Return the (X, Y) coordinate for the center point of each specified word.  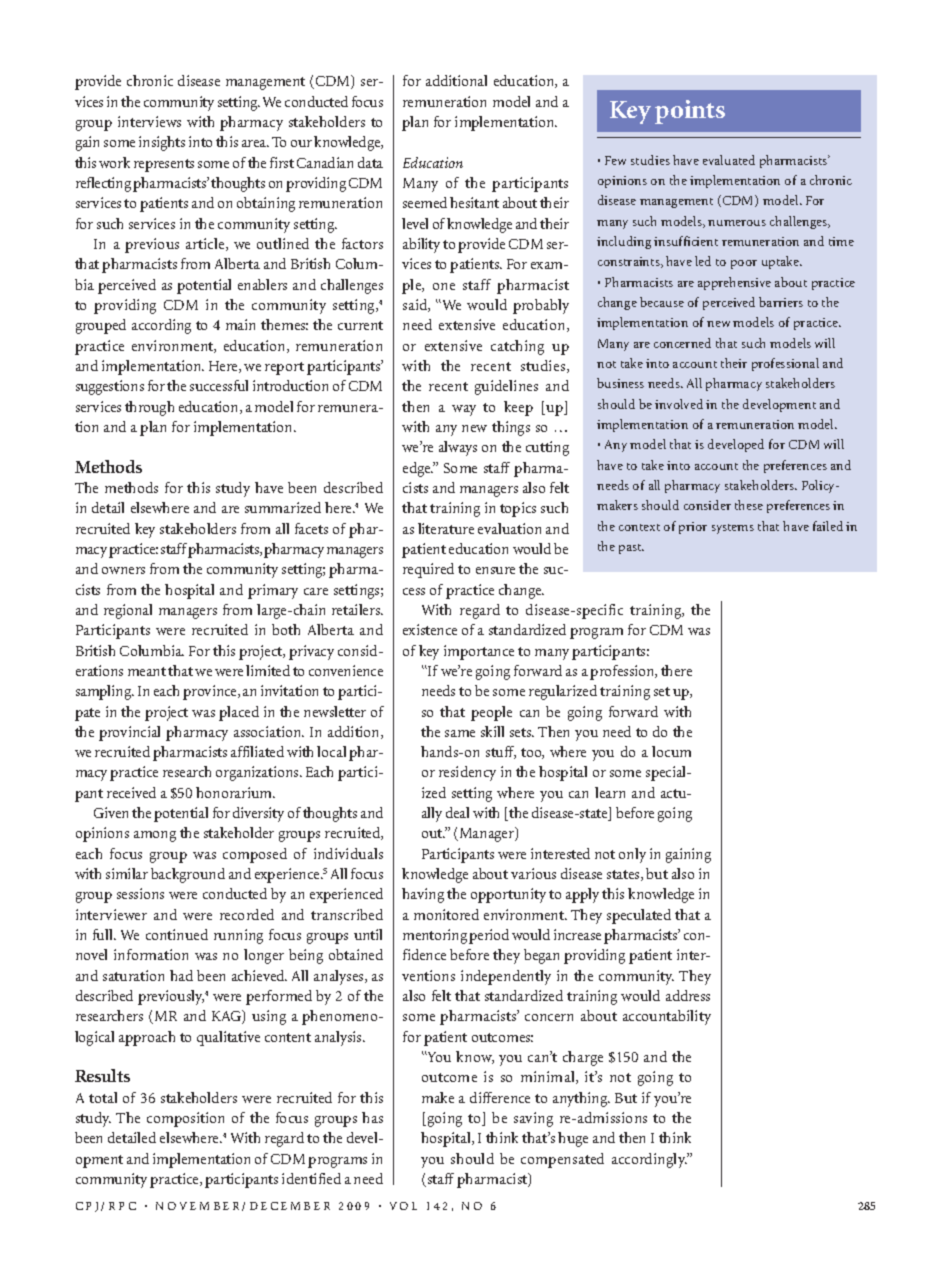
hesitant (474, 202)
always (458, 448)
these (749, 505)
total (103, 1097)
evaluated (729, 160)
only (632, 855)
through (149, 408)
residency (467, 773)
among (155, 836)
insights (162, 143)
